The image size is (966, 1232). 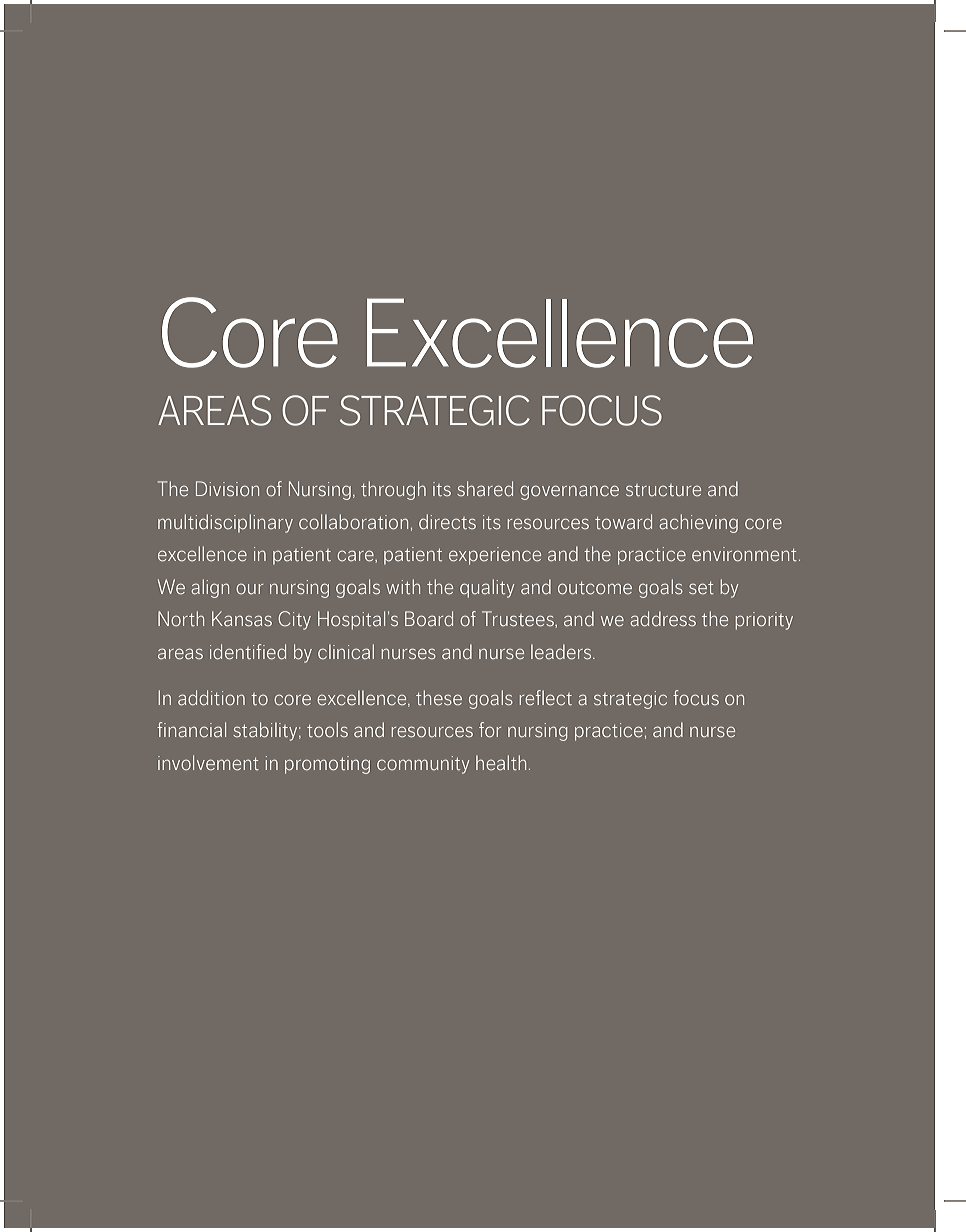 What do you see at coordinates (663, 618) in the image?
I see `address` at bounding box center [663, 618].
